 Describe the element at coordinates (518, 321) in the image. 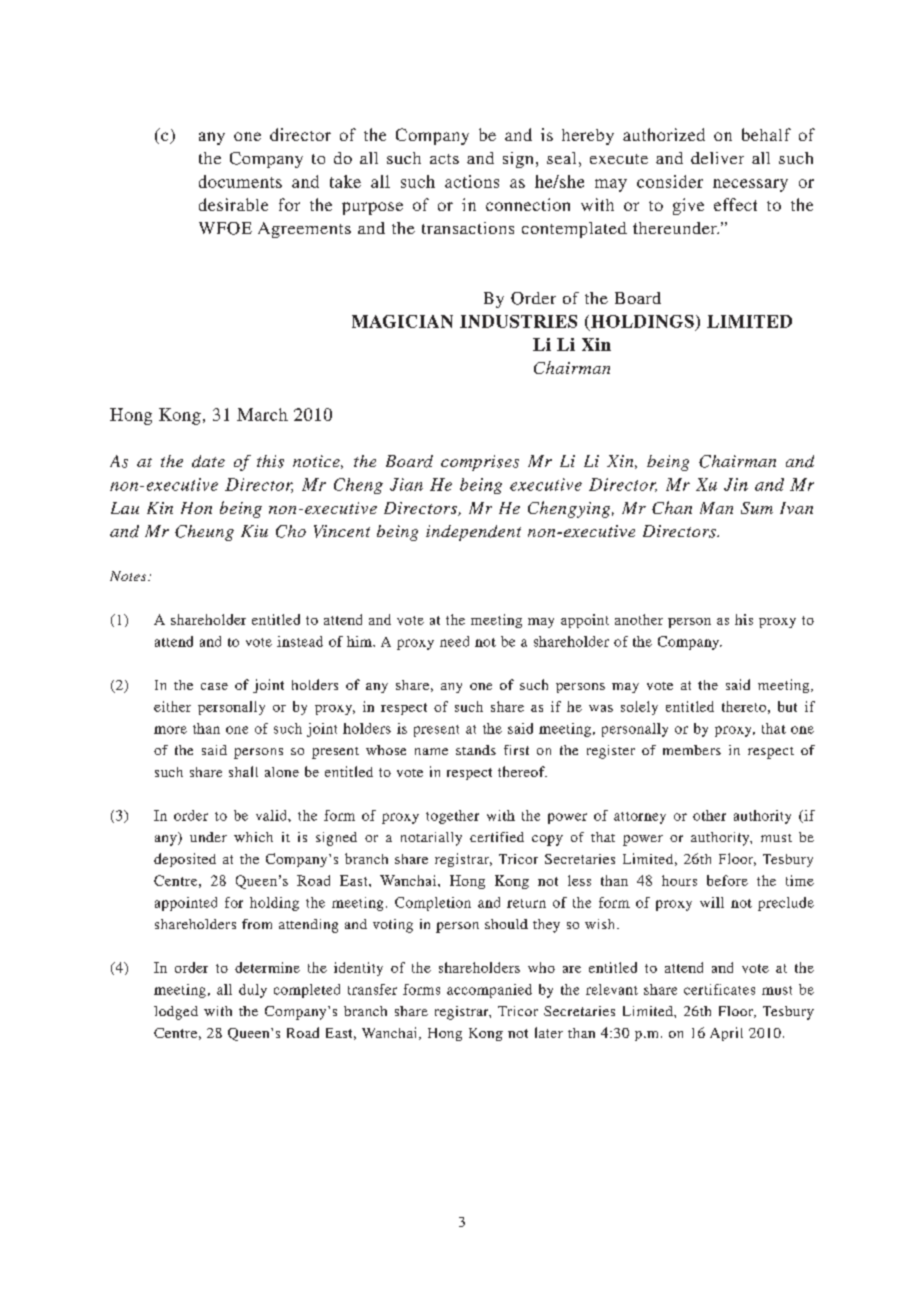

I see `INDUSTRIES` at that location.
